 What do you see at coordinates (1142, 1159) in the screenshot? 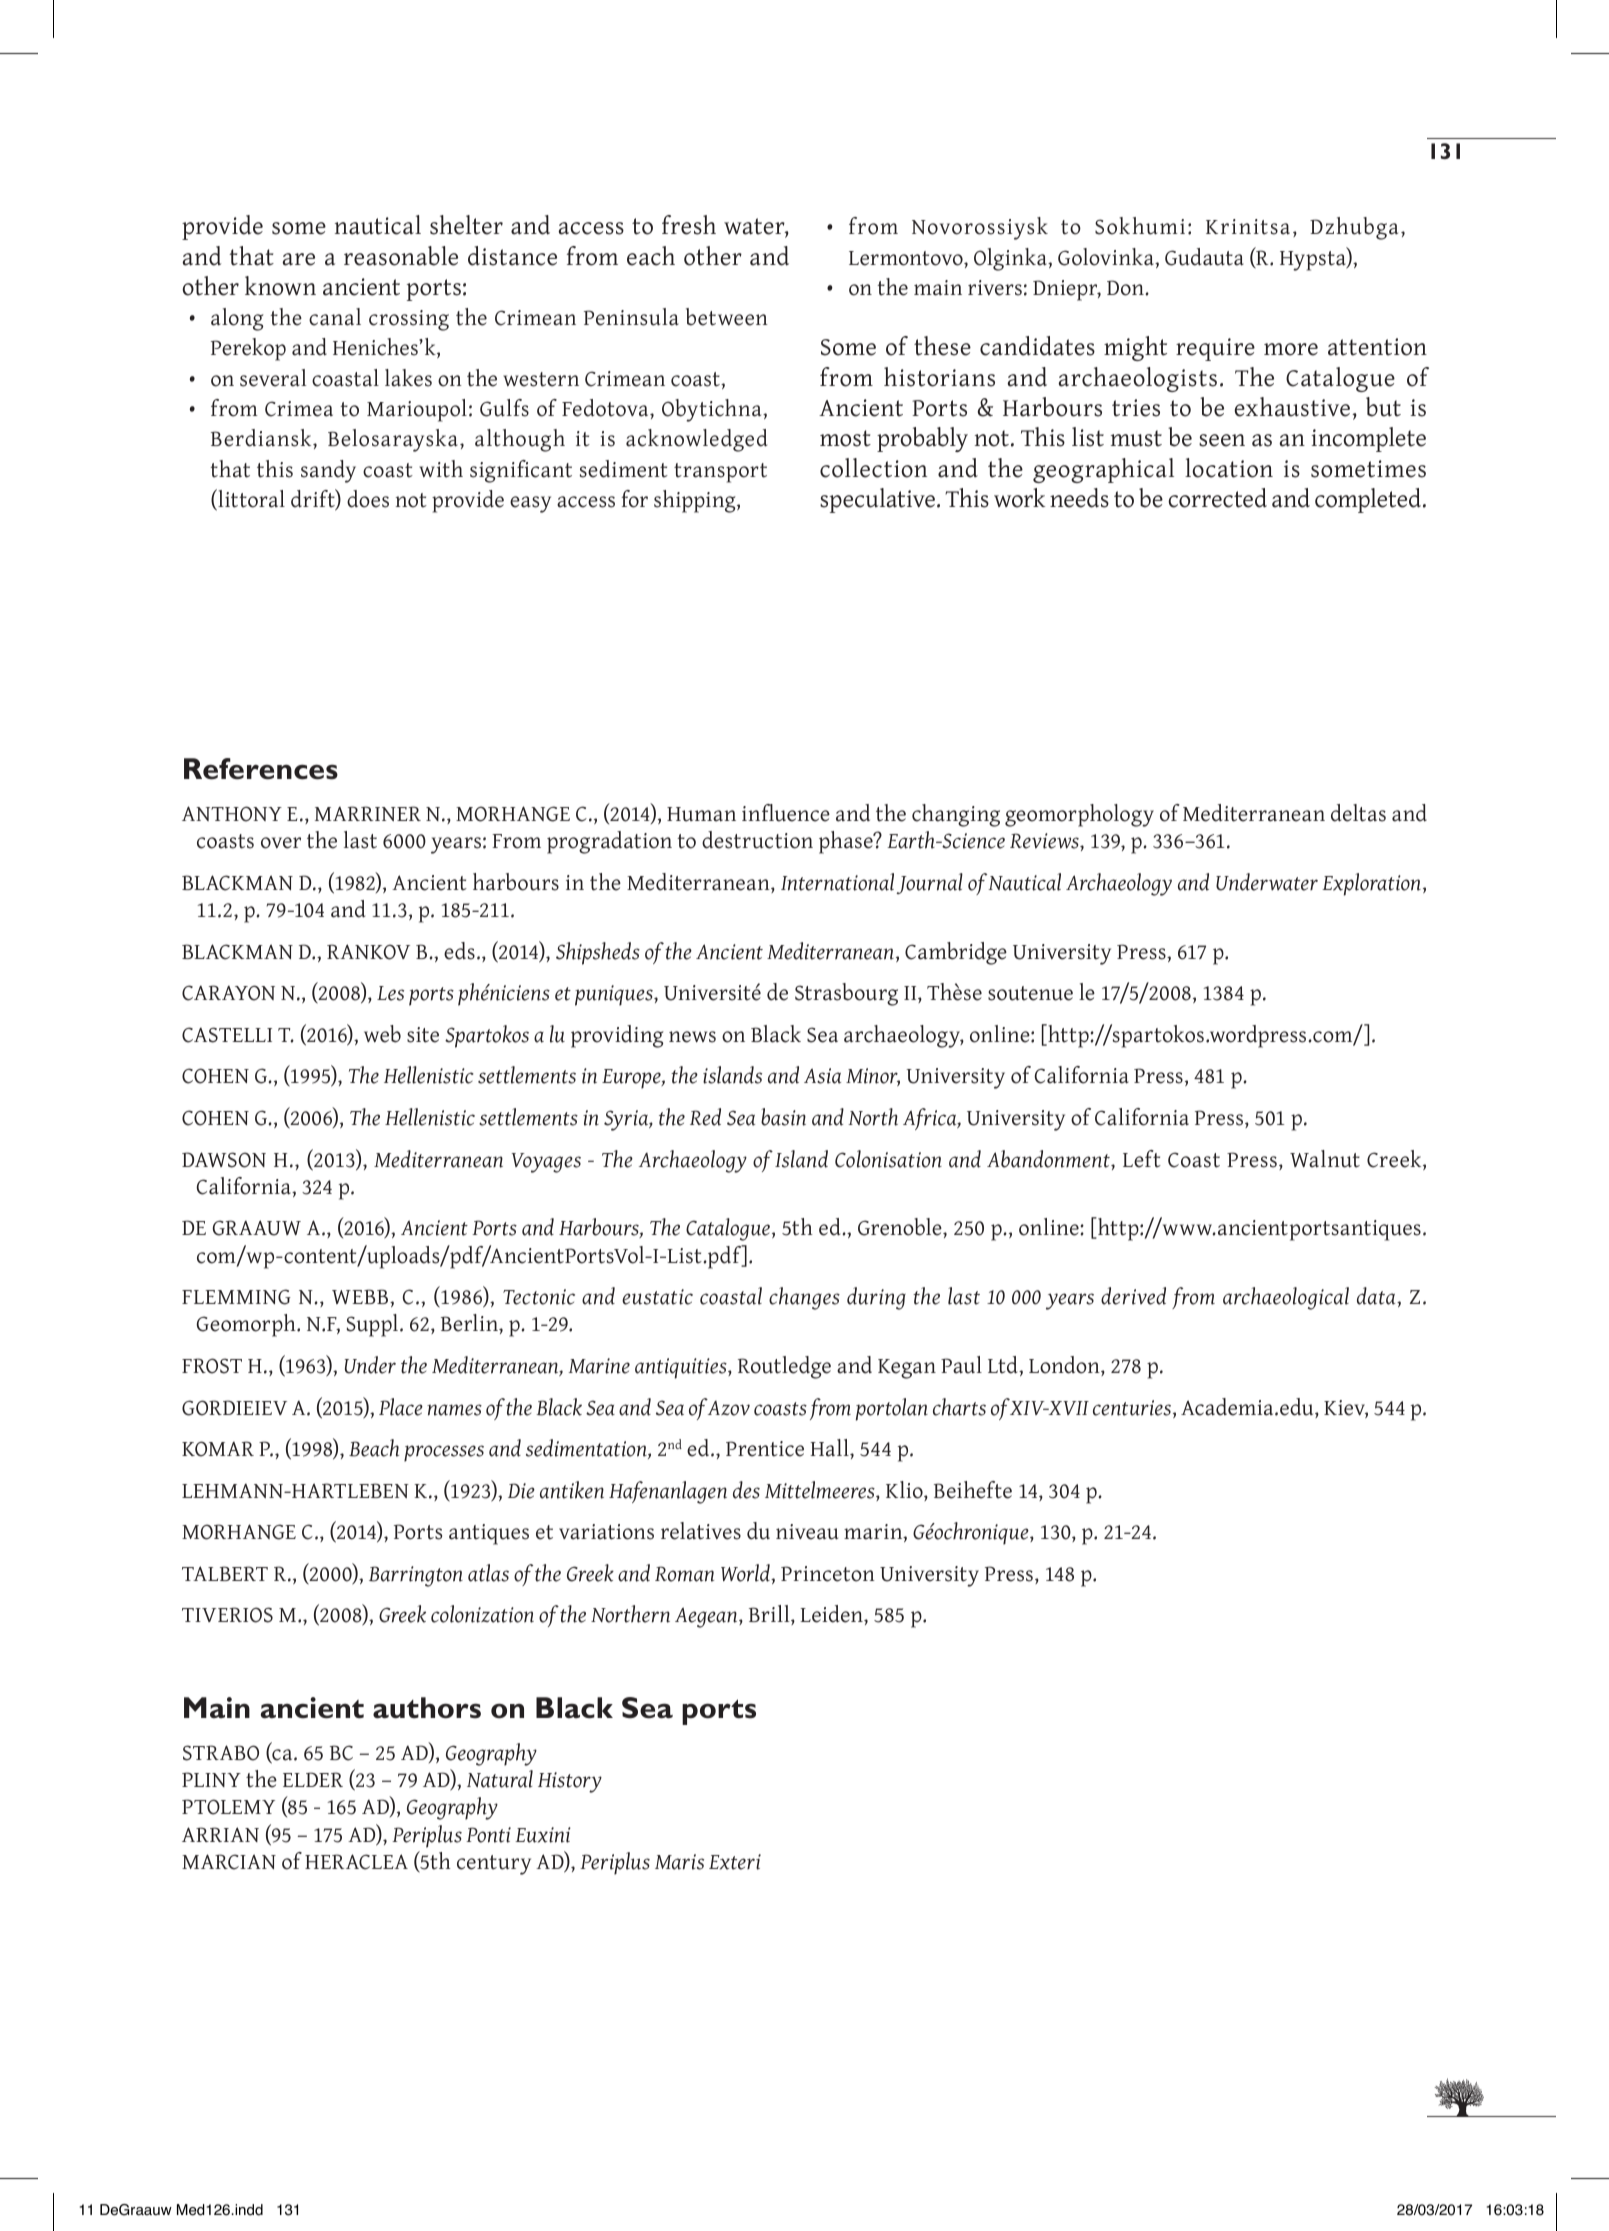
I see `Left` at bounding box center [1142, 1159].
